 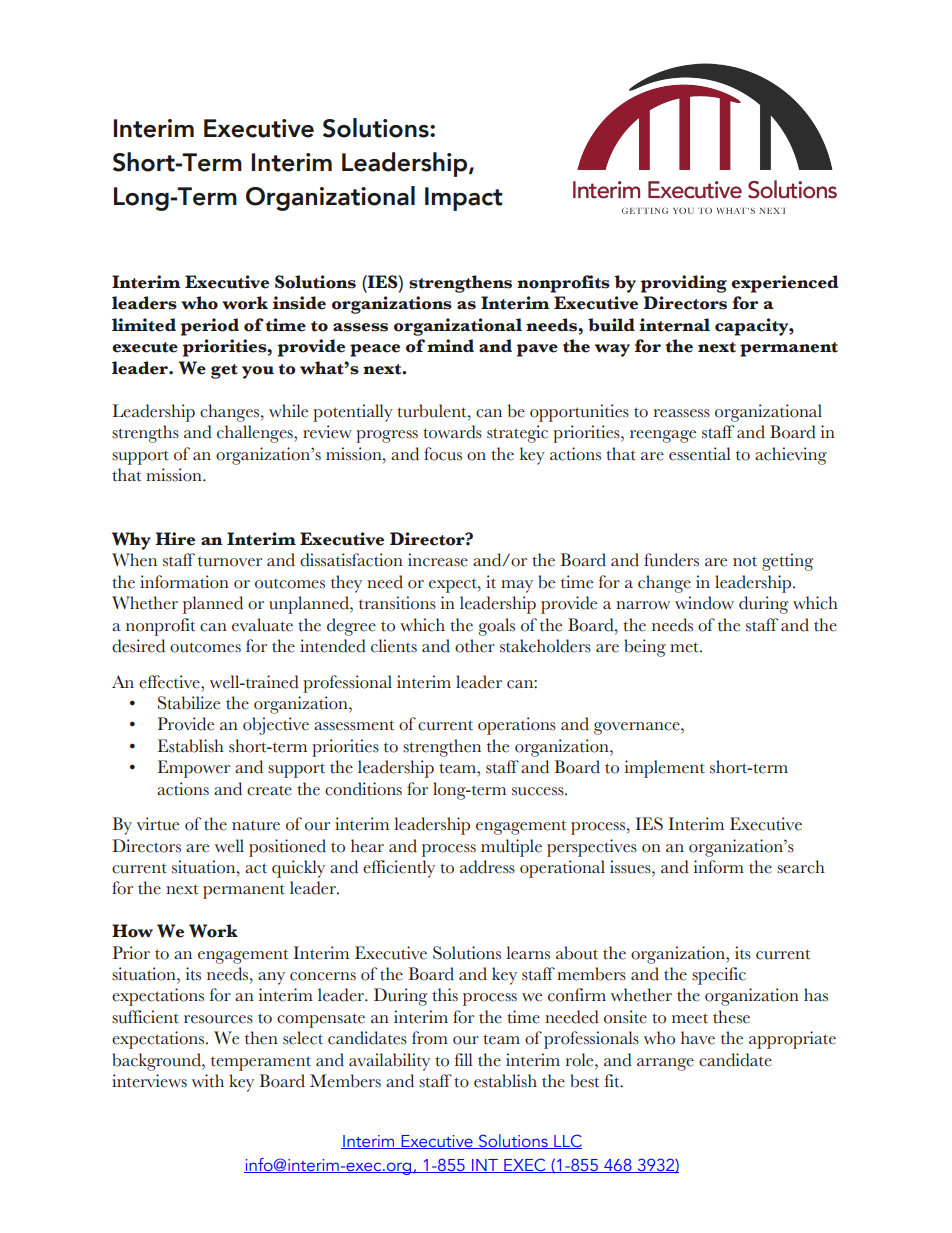 I want to click on with, so click(x=208, y=1081).
